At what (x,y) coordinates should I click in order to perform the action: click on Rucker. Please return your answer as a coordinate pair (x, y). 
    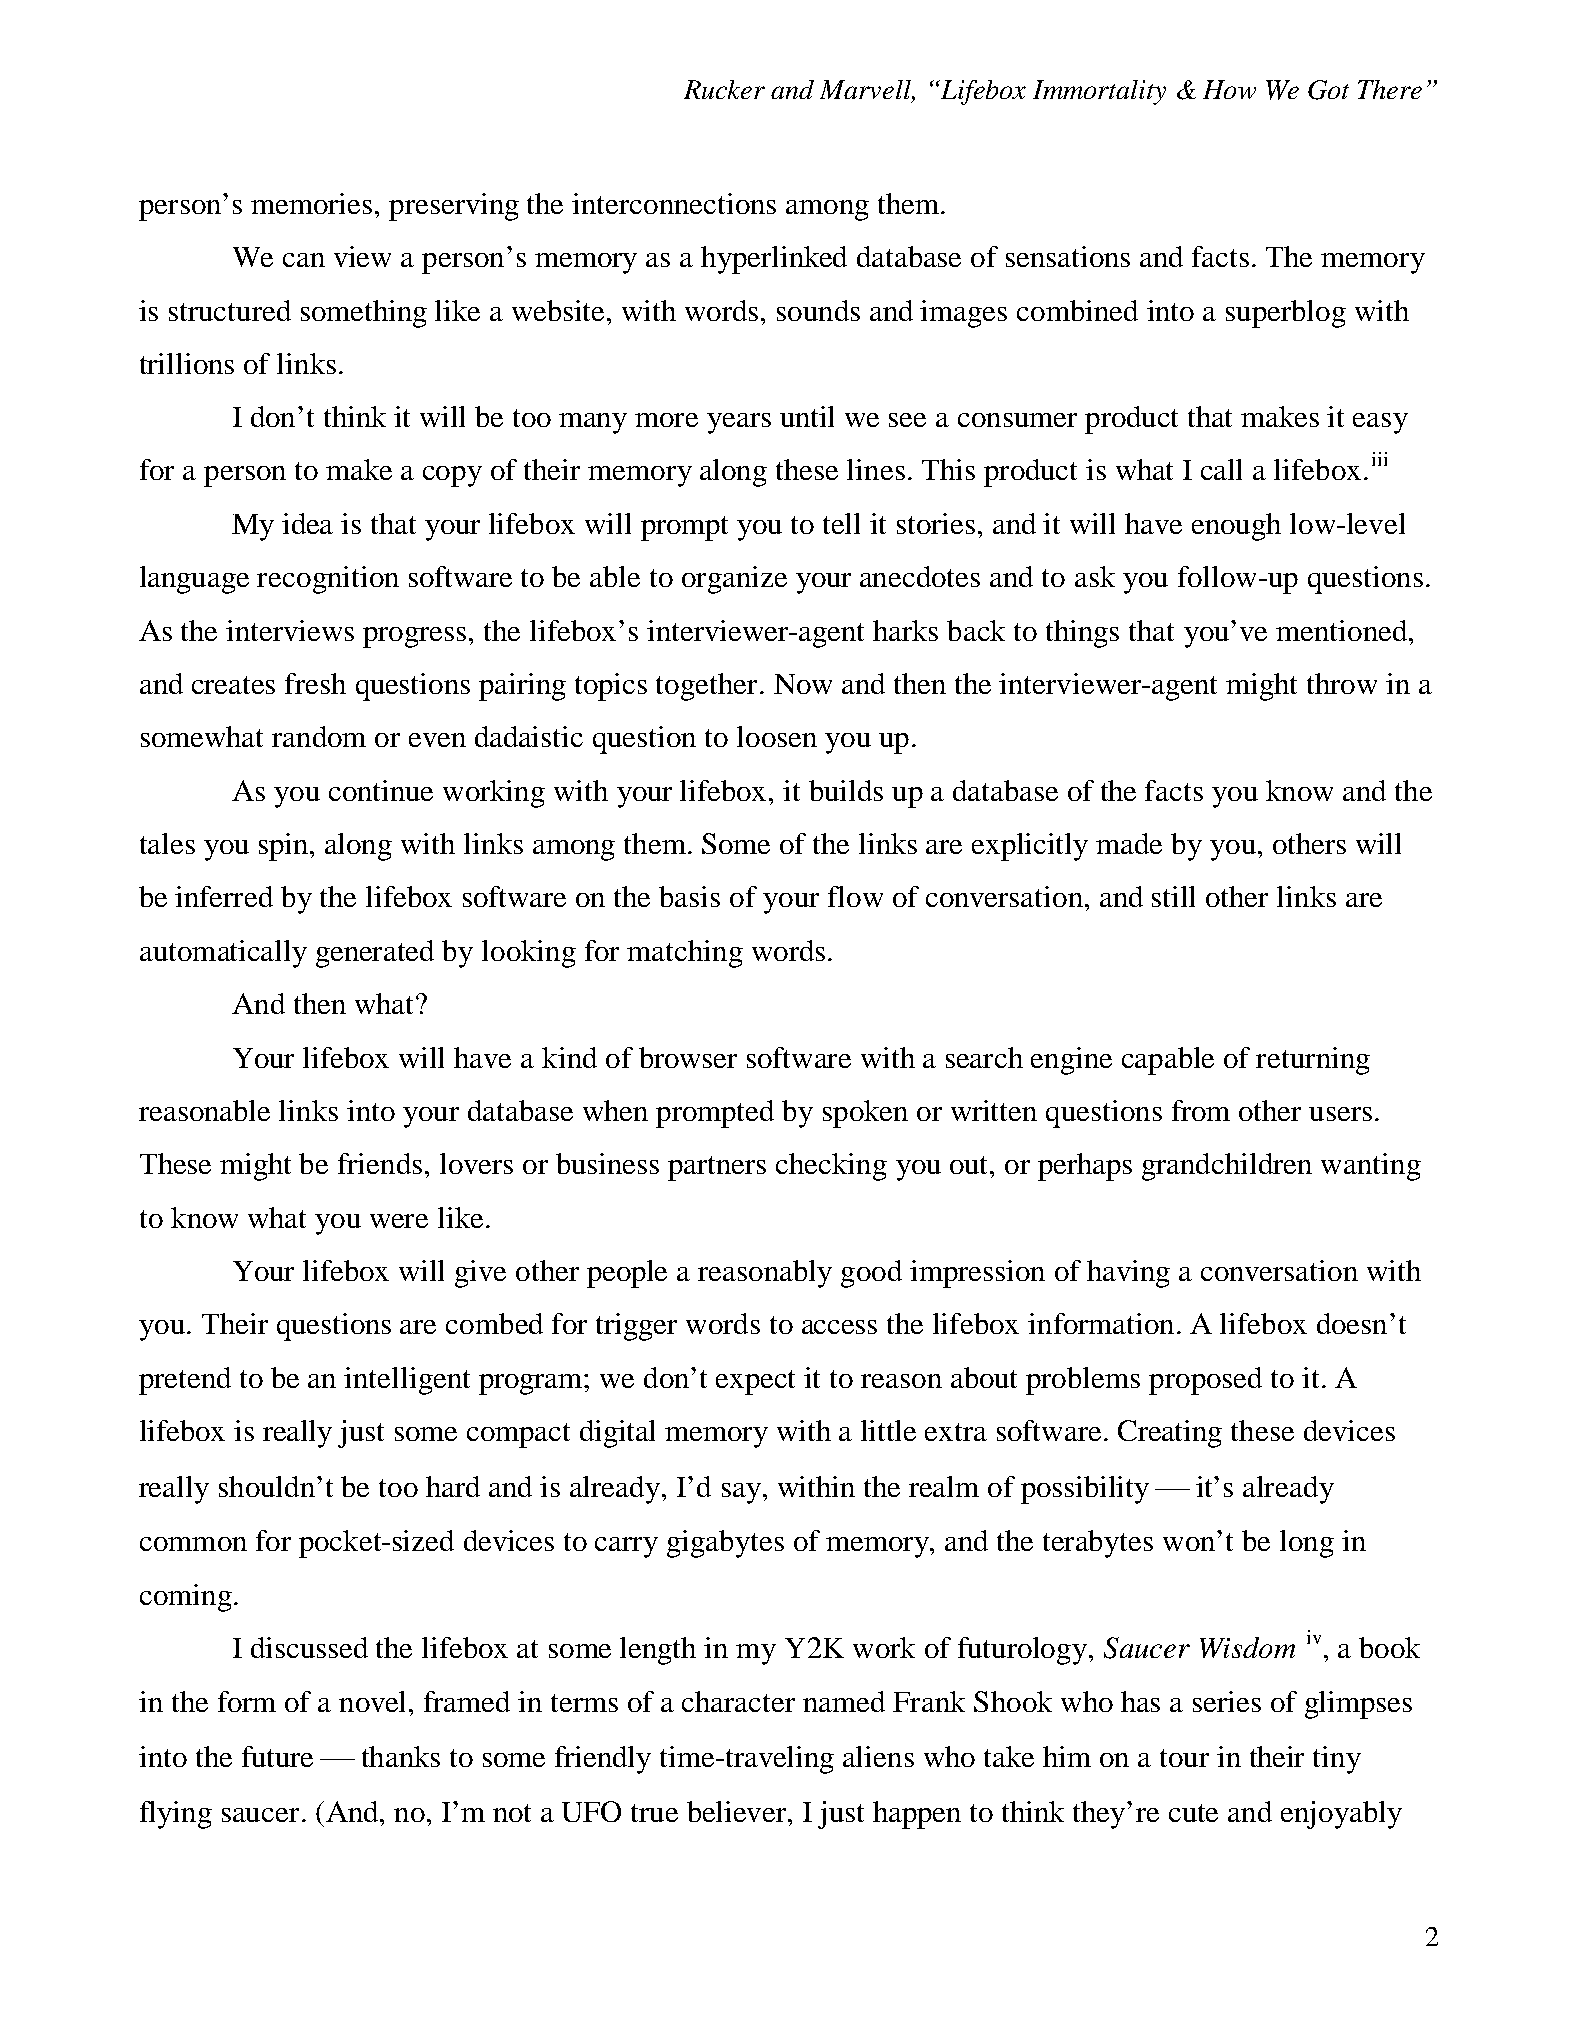
    Looking at the image, I should click on (724, 89).
